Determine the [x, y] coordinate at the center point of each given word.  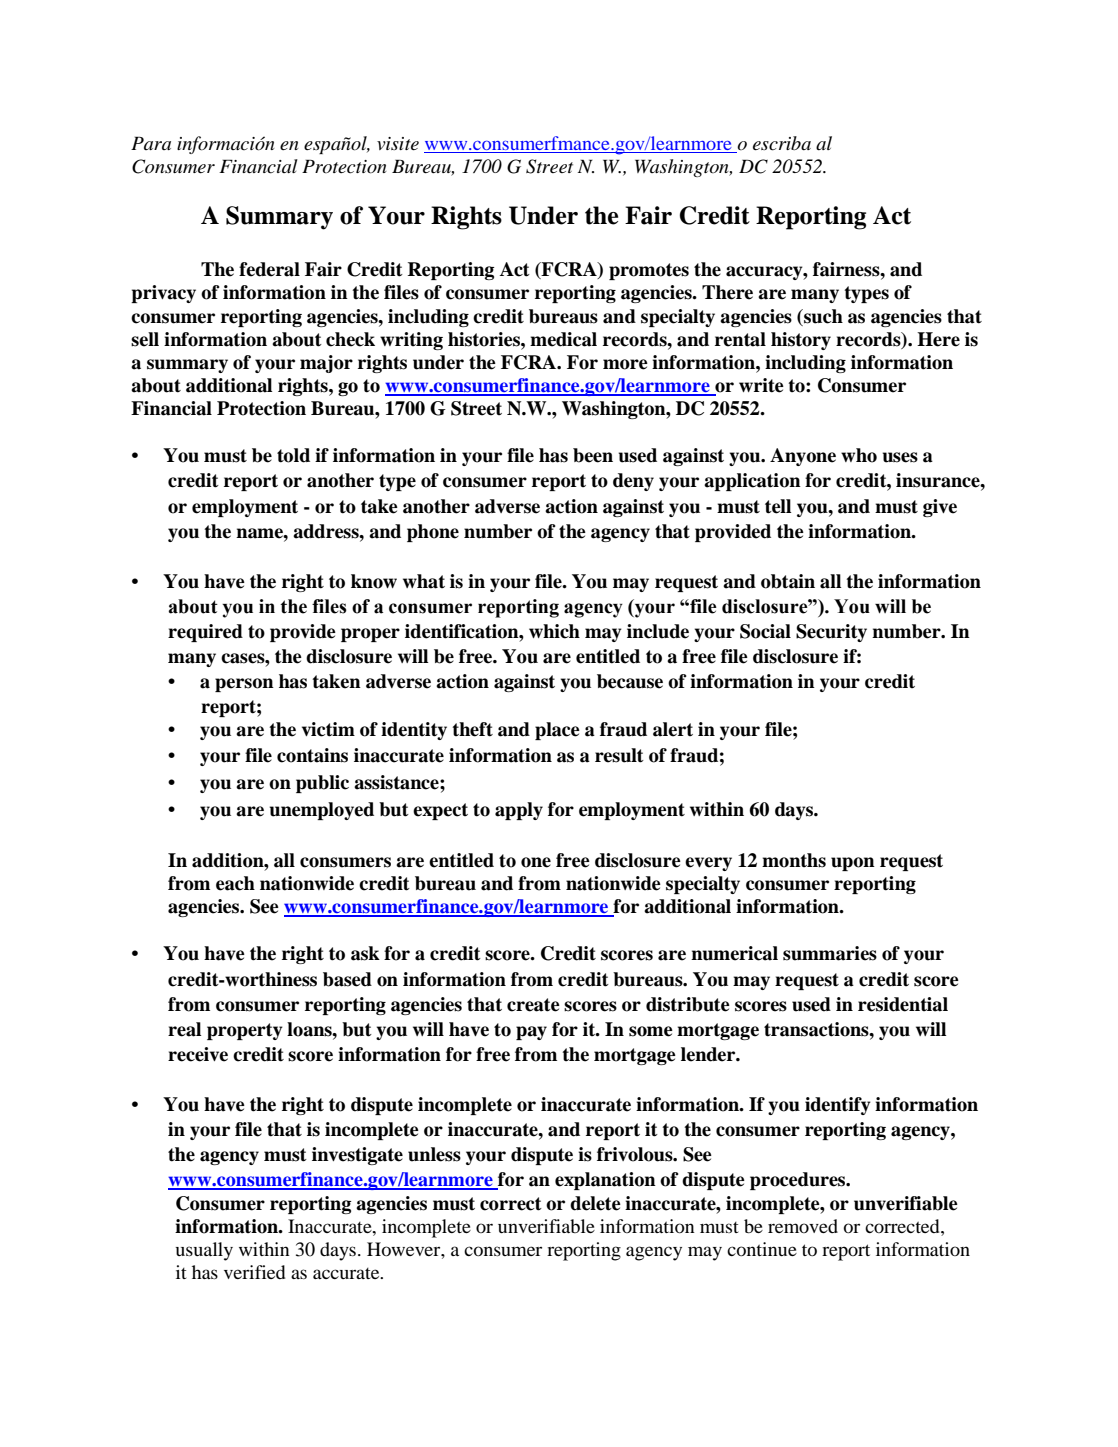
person [244, 685]
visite [398, 144]
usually [204, 1251]
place [557, 731]
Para [151, 143]
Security [831, 633]
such [822, 316]
